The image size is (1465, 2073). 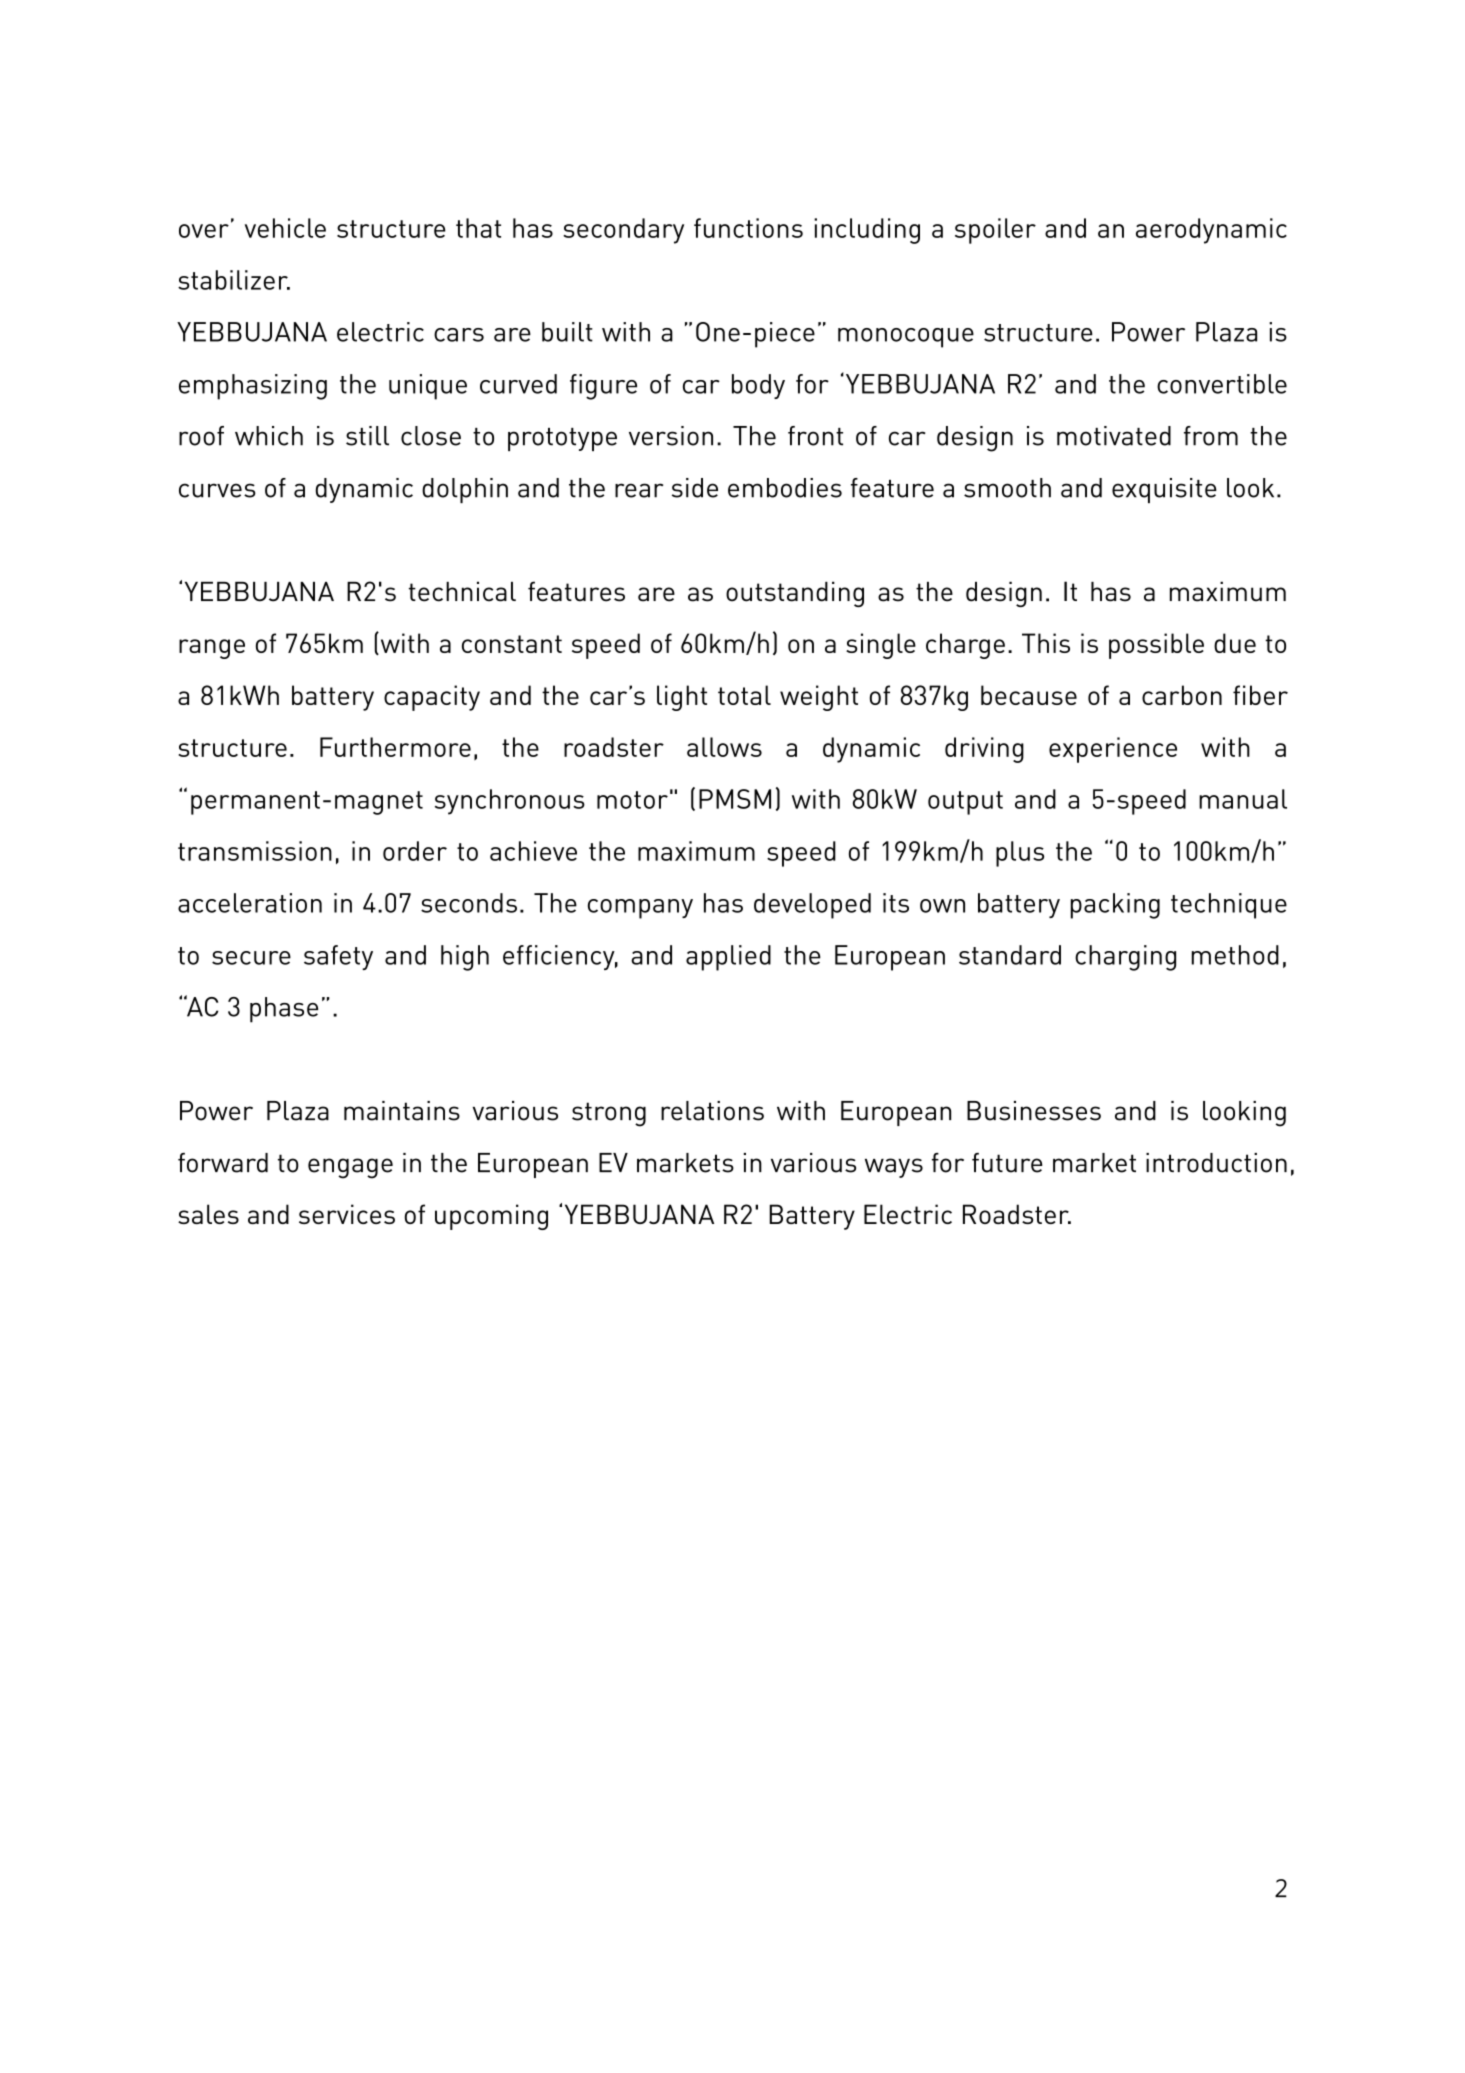 I want to click on introduction, so click(x=1216, y=1163).
